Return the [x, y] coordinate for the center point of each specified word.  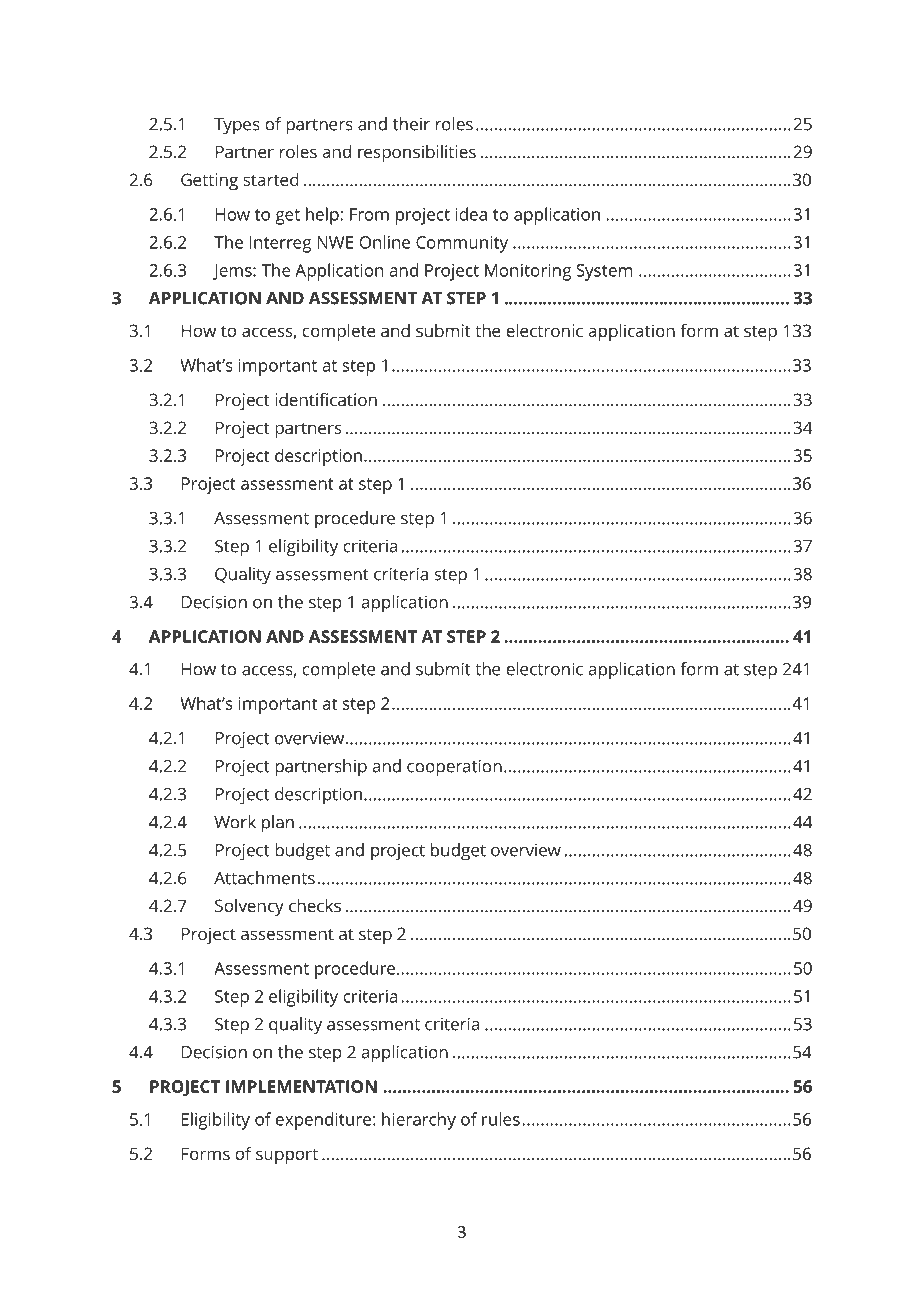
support [287, 1156]
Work [235, 822]
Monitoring [528, 272]
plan [278, 824]
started [271, 179]
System [604, 272]
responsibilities [417, 153]
